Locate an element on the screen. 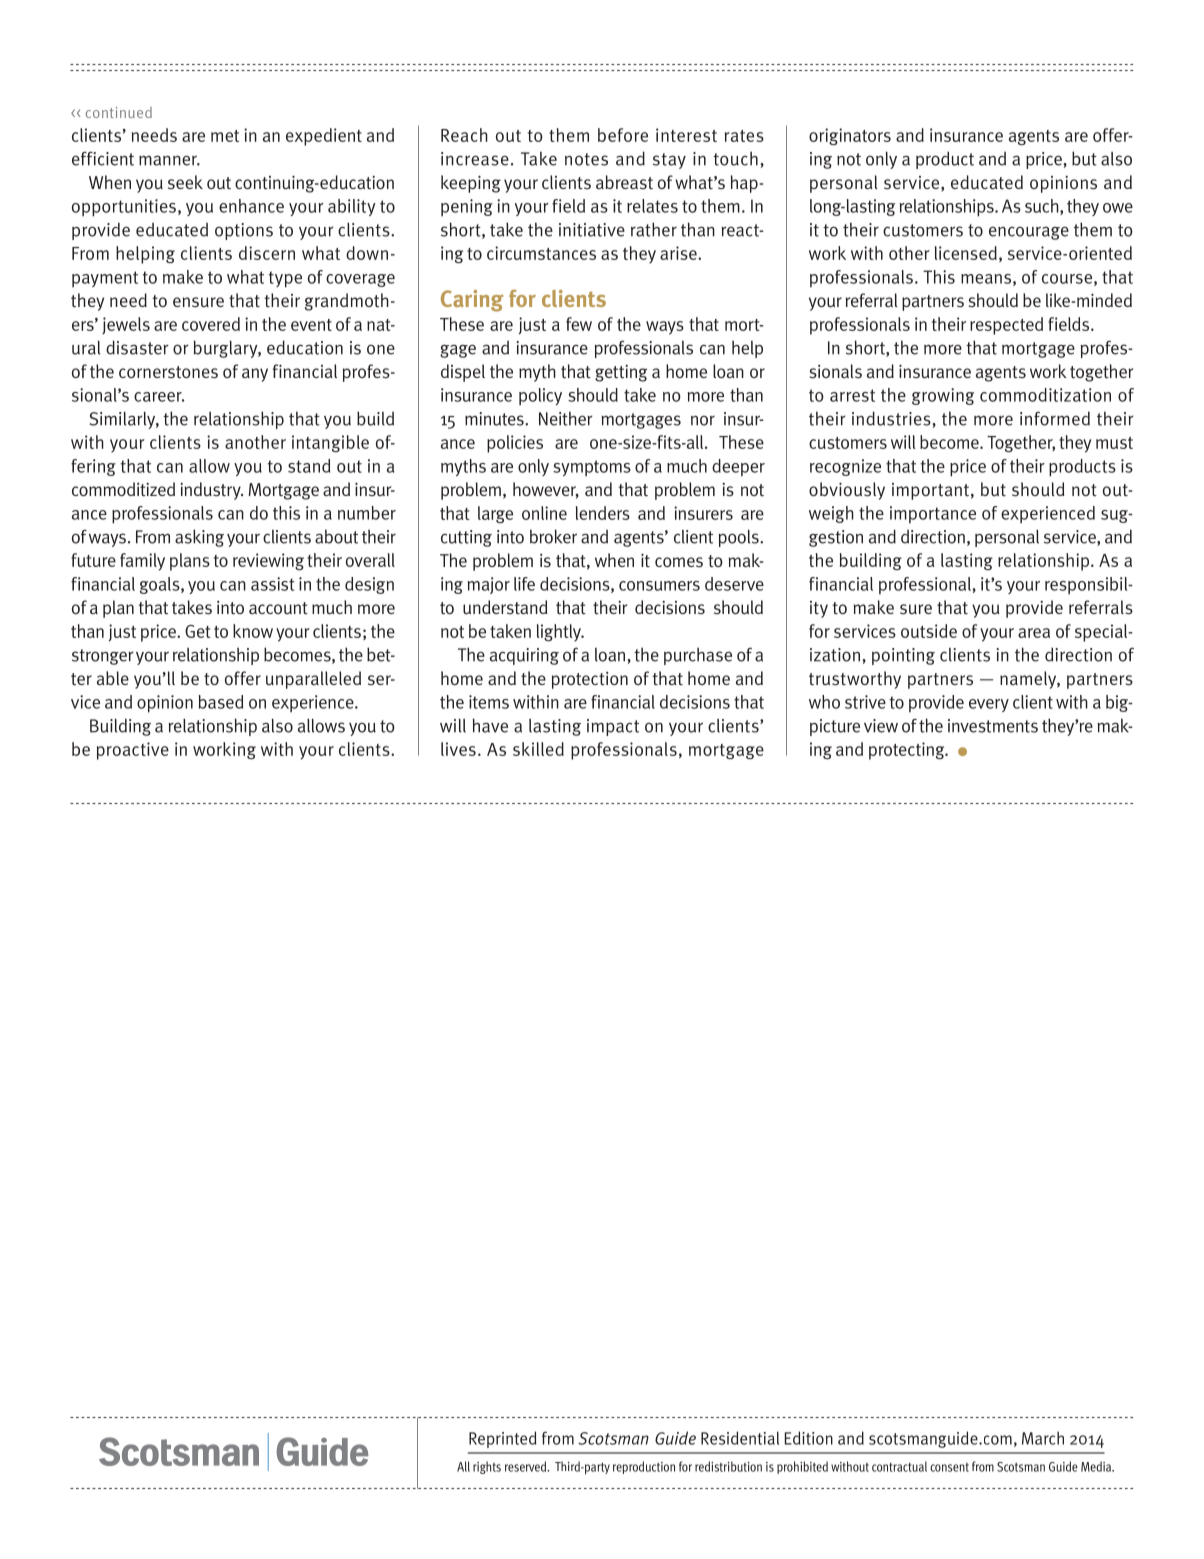 The image size is (1204, 1559). such is located at coordinates (1043, 207).
